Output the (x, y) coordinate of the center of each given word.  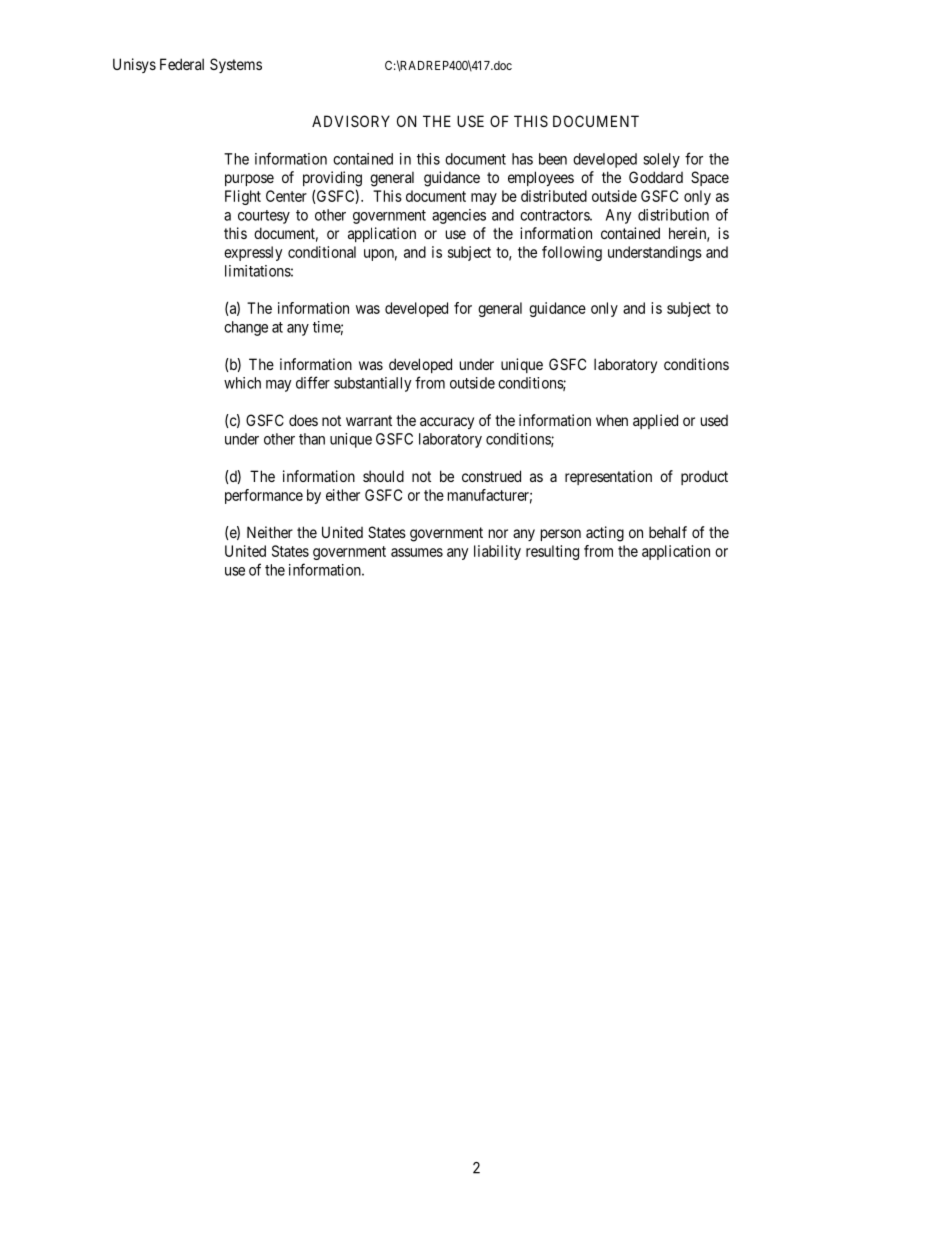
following (572, 253)
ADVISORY (351, 121)
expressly (253, 253)
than (312, 439)
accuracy (447, 423)
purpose (249, 180)
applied (655, 421)
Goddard (656, 177)
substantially (373, 384)
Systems (236, 65)
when (612, 420)
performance (264, 496)
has (522, 159)
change (246, 328)
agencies (459, 216)
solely (661, 160)
